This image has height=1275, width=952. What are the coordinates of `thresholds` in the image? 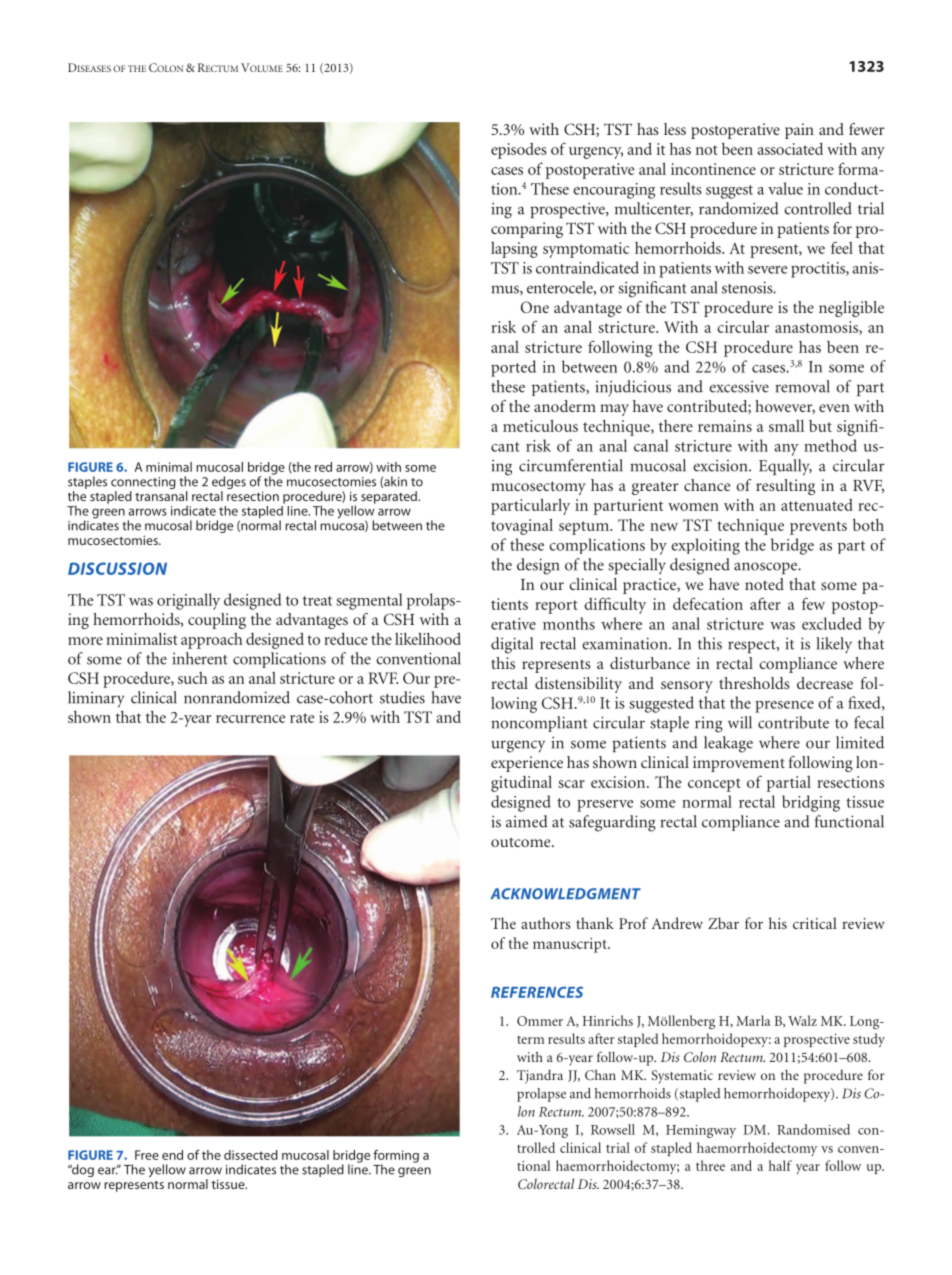 It's located at (754, 683).
